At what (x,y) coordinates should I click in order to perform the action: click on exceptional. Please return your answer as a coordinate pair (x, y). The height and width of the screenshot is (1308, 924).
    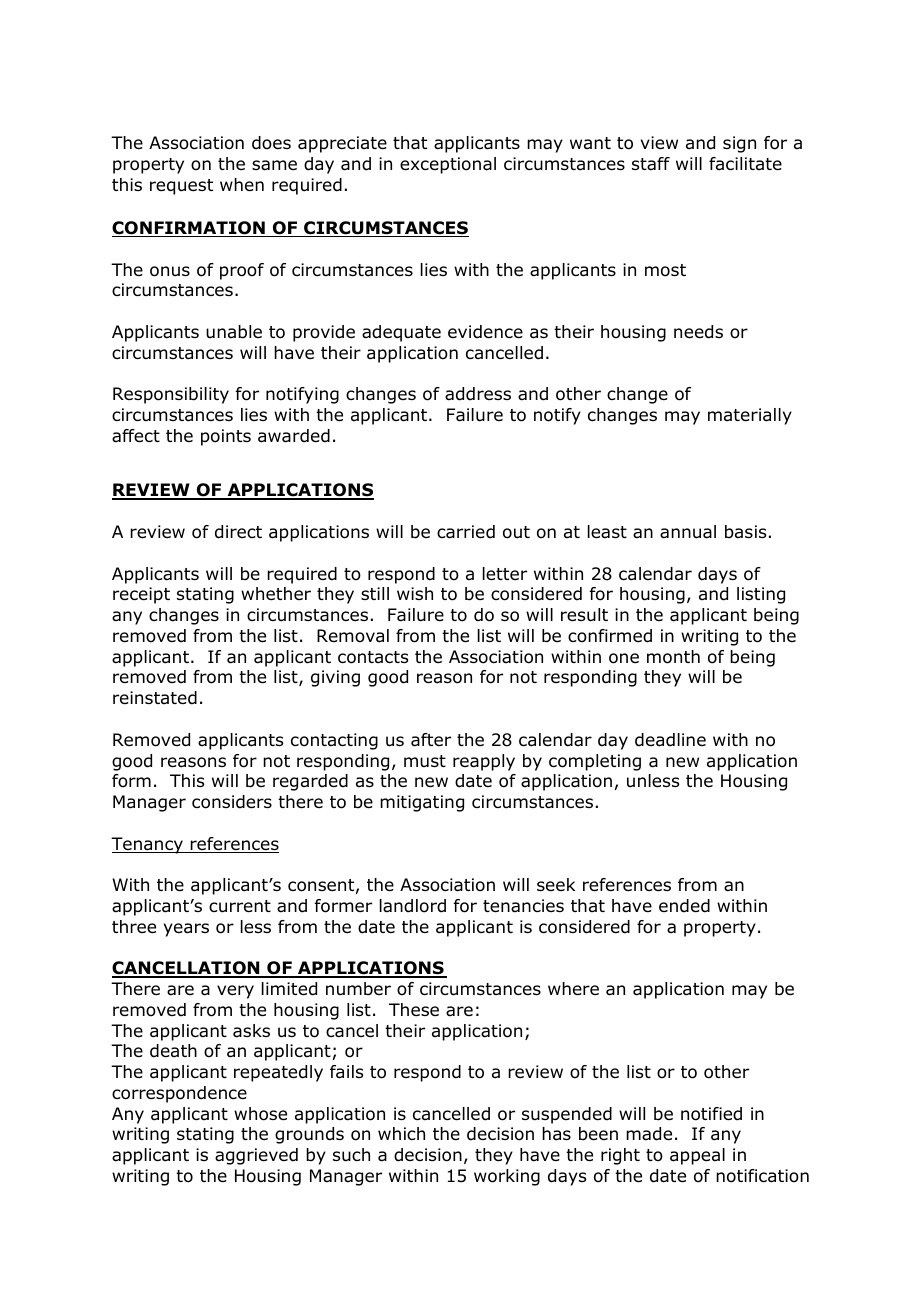
    Looking at the image, I should click on (448, 165).
